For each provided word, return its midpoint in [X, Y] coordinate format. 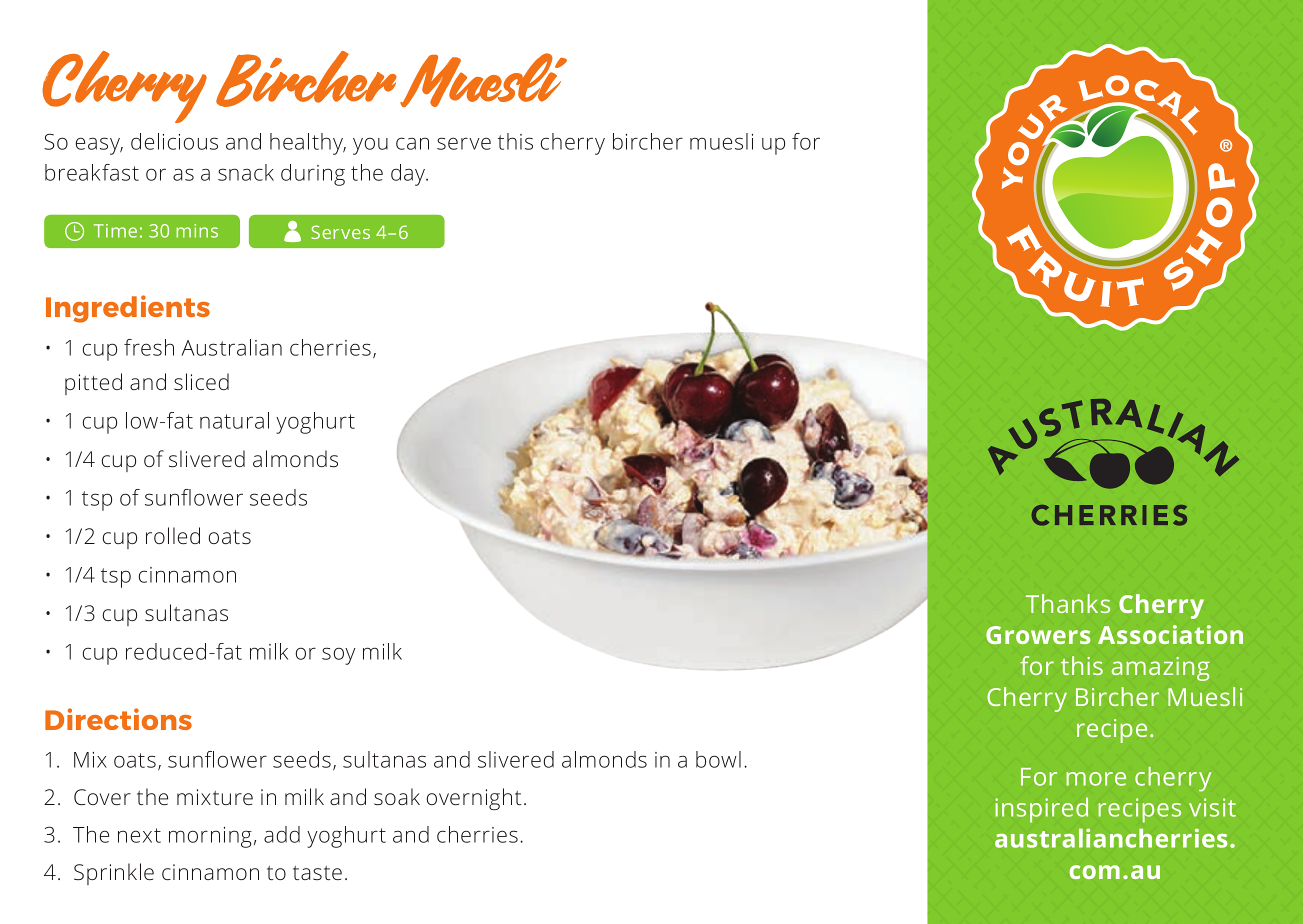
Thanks [1068, 603]
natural [234, 420]
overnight [473, 799]
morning [210, 837]
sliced [201, 381]
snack [246, 172]
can [412, 143]
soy [339, 656]
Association [1170, 634]
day [409, 175]
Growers [1038, 635]
